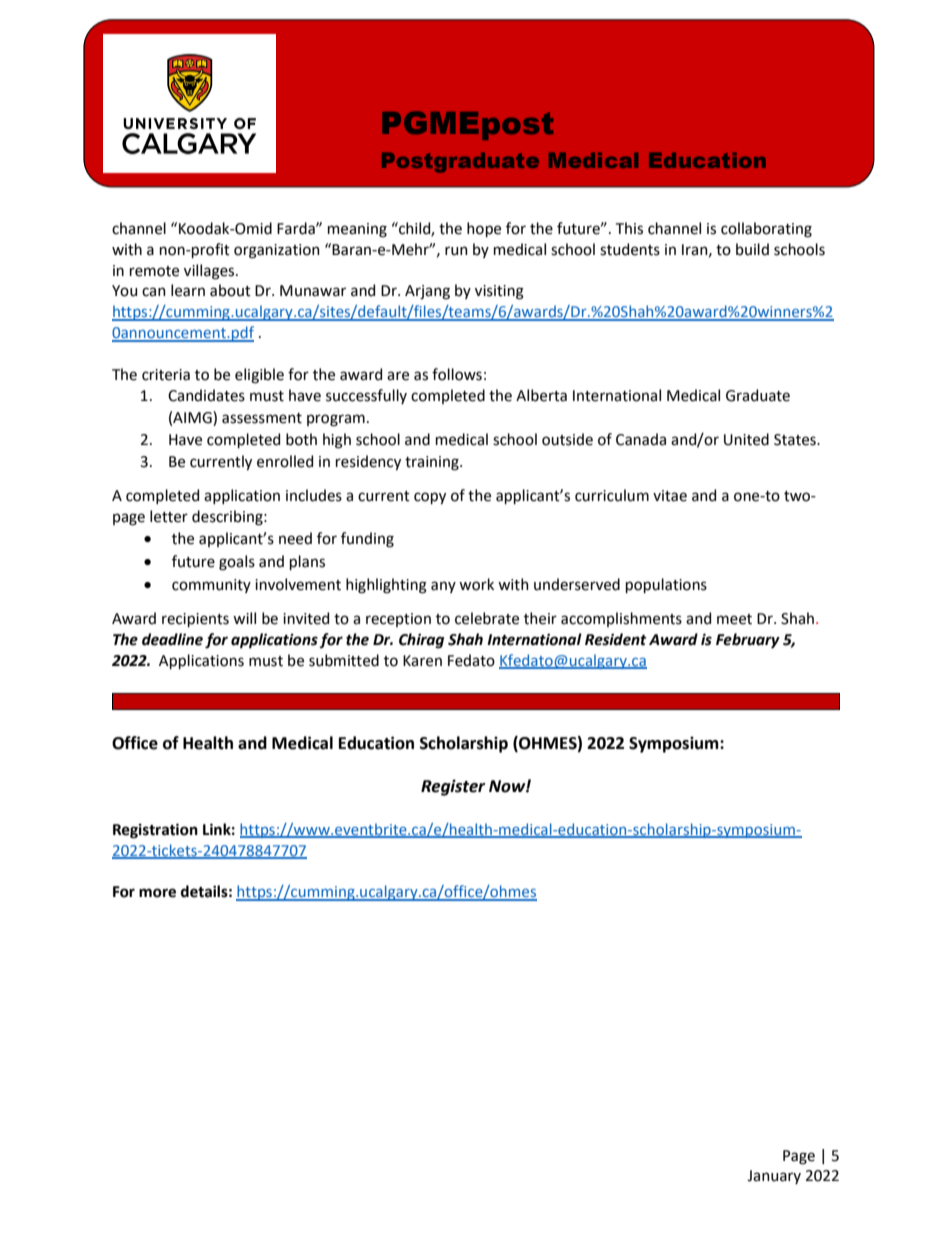 The height and width of the document is (1233, 952). I want to click on build, so click(752, 249).
